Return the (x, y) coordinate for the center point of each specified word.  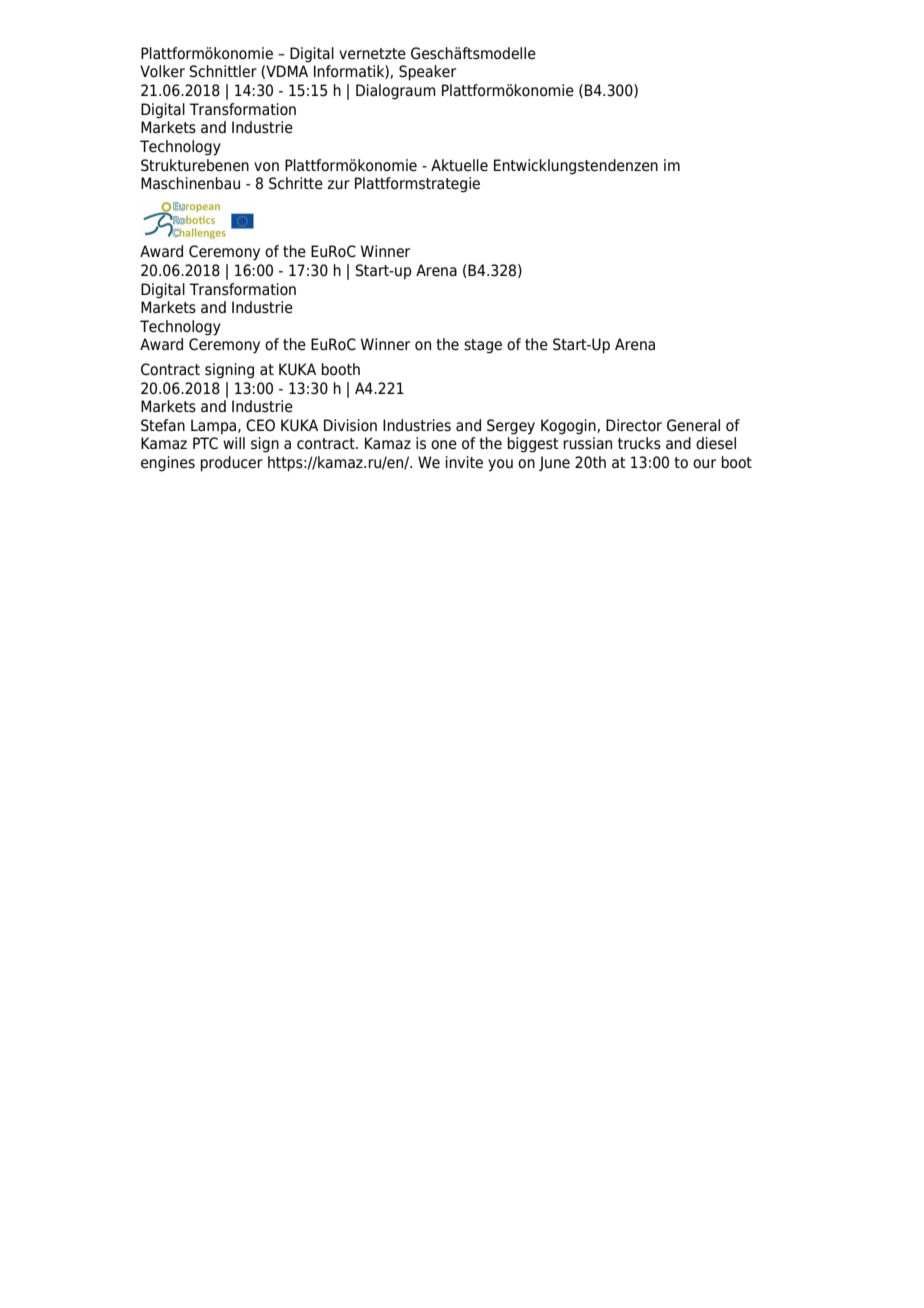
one (444, 445)
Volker (162, 71)
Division (350, 425)
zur (338, 185)
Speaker (427, 73)
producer (231, 464)
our (704, 464)
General (693, 425)
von (266, 167)
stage (483, 346)
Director (634, 425)
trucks (639, 443)
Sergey (511, 427)
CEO (260, 425)
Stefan (163, 425)
